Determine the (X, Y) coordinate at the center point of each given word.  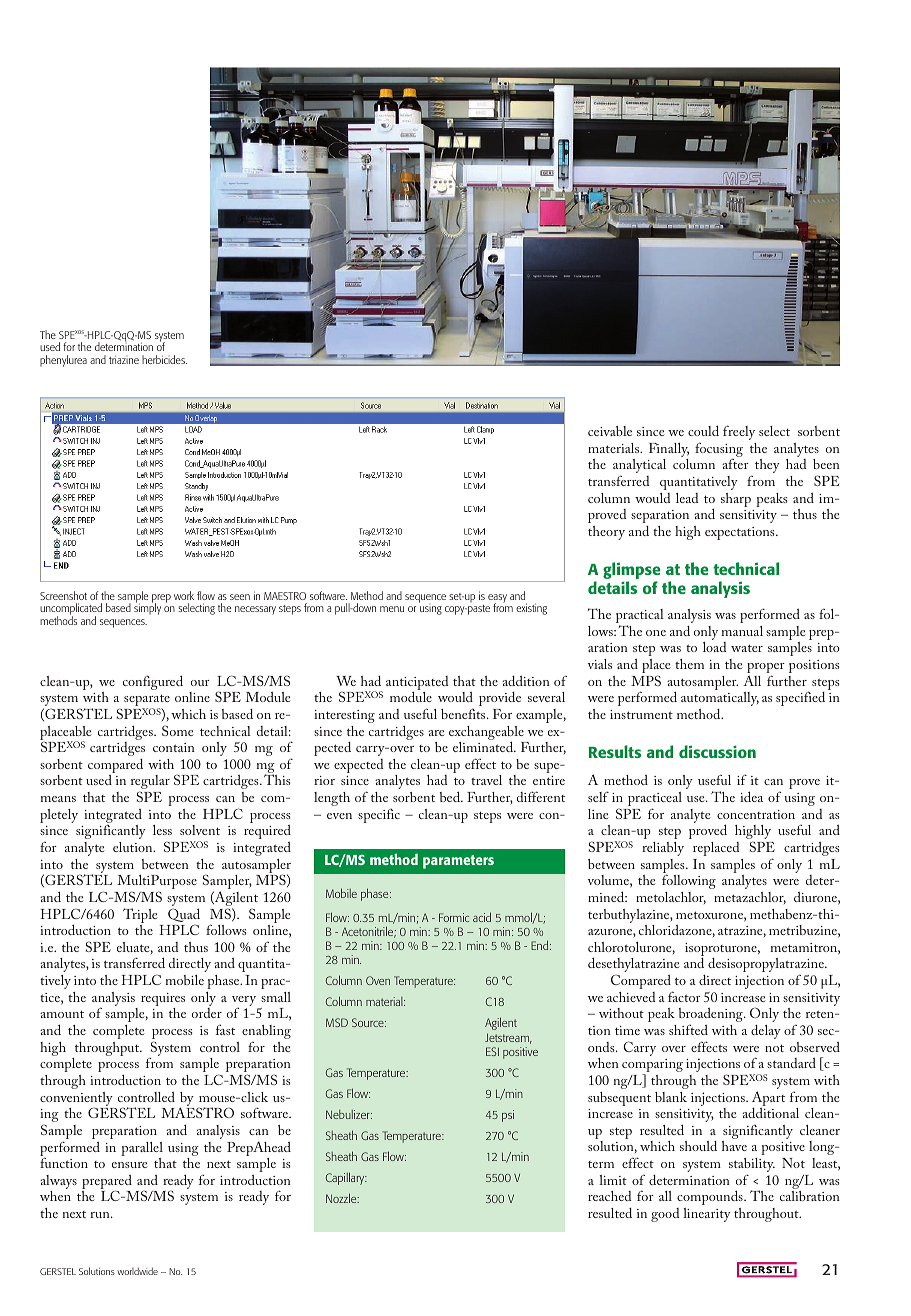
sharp (736, 500)
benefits (464, 713)
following (689, 881)
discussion (717, 751)
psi (508, 1116)
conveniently (76, 1100)
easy (497, 599)
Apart (768, 1098)
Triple (140, 915)
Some (177, 730)
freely (739, 432)
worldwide (137, 1271)
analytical (639, 467)
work (184, 595)
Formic (454, 917)
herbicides (164, 359)
